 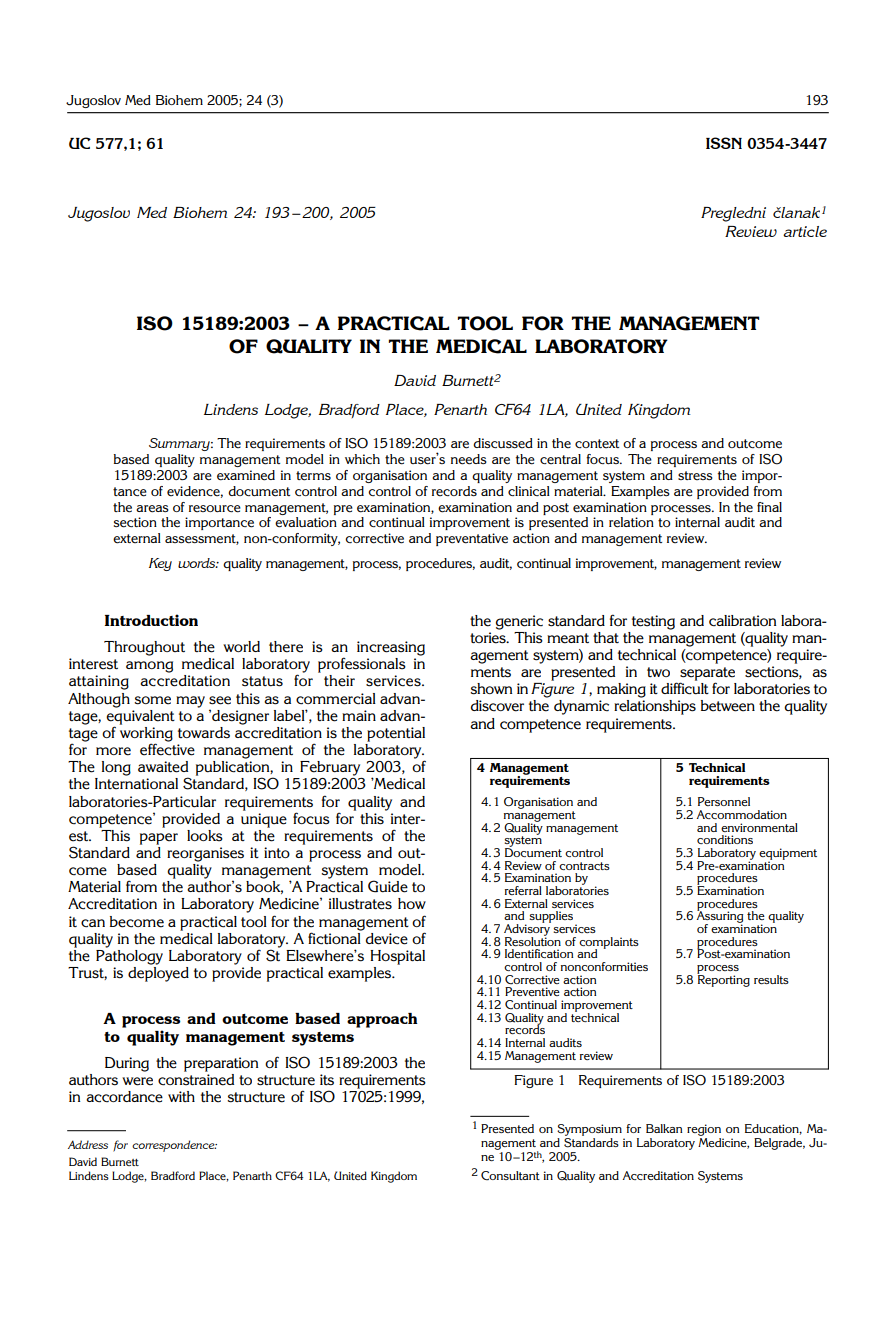 I want to click on Guide, so click(x=388, y=886).
